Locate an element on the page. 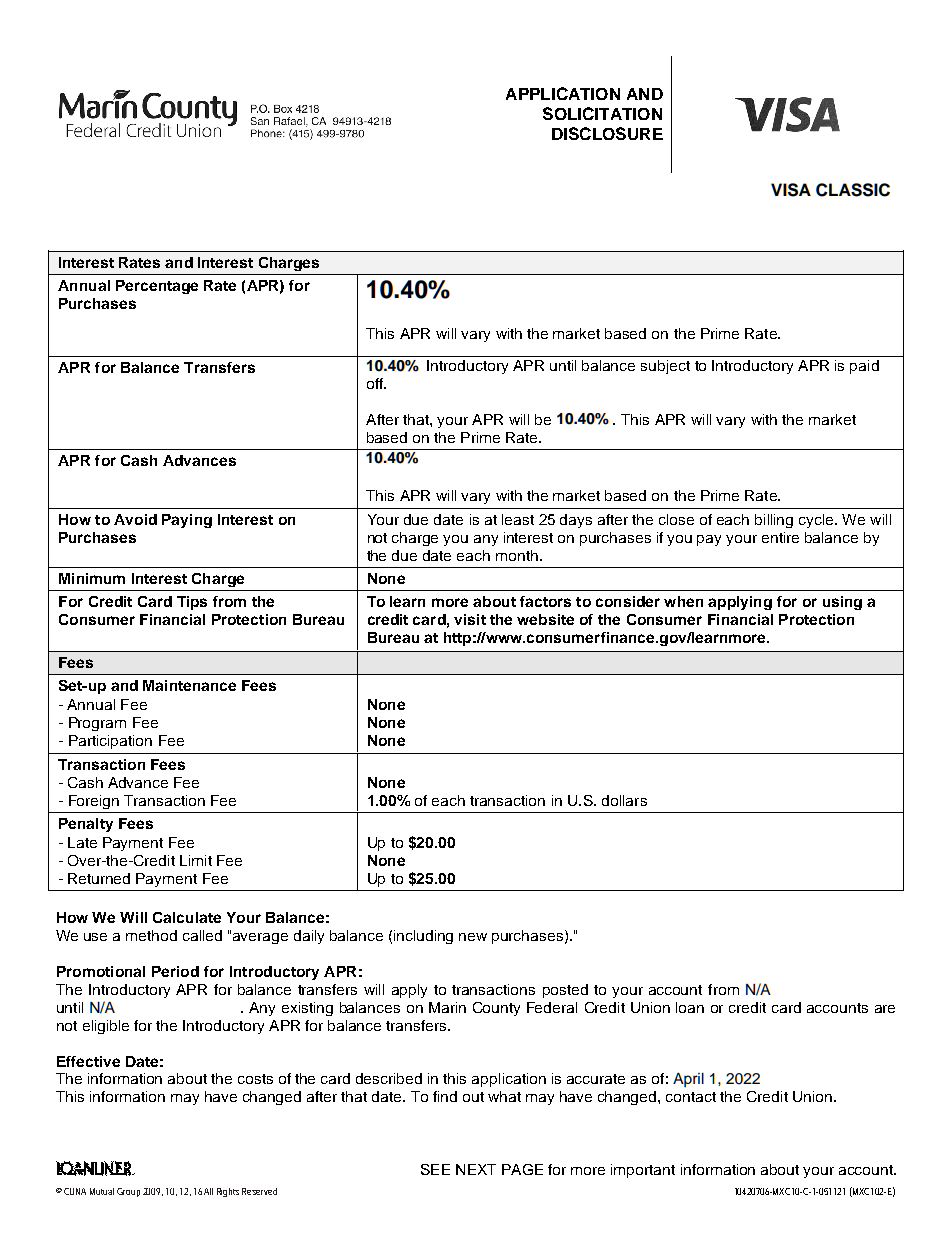 The width and height of the image is (952, 1233). paid is located at coordinates (864, 367).
